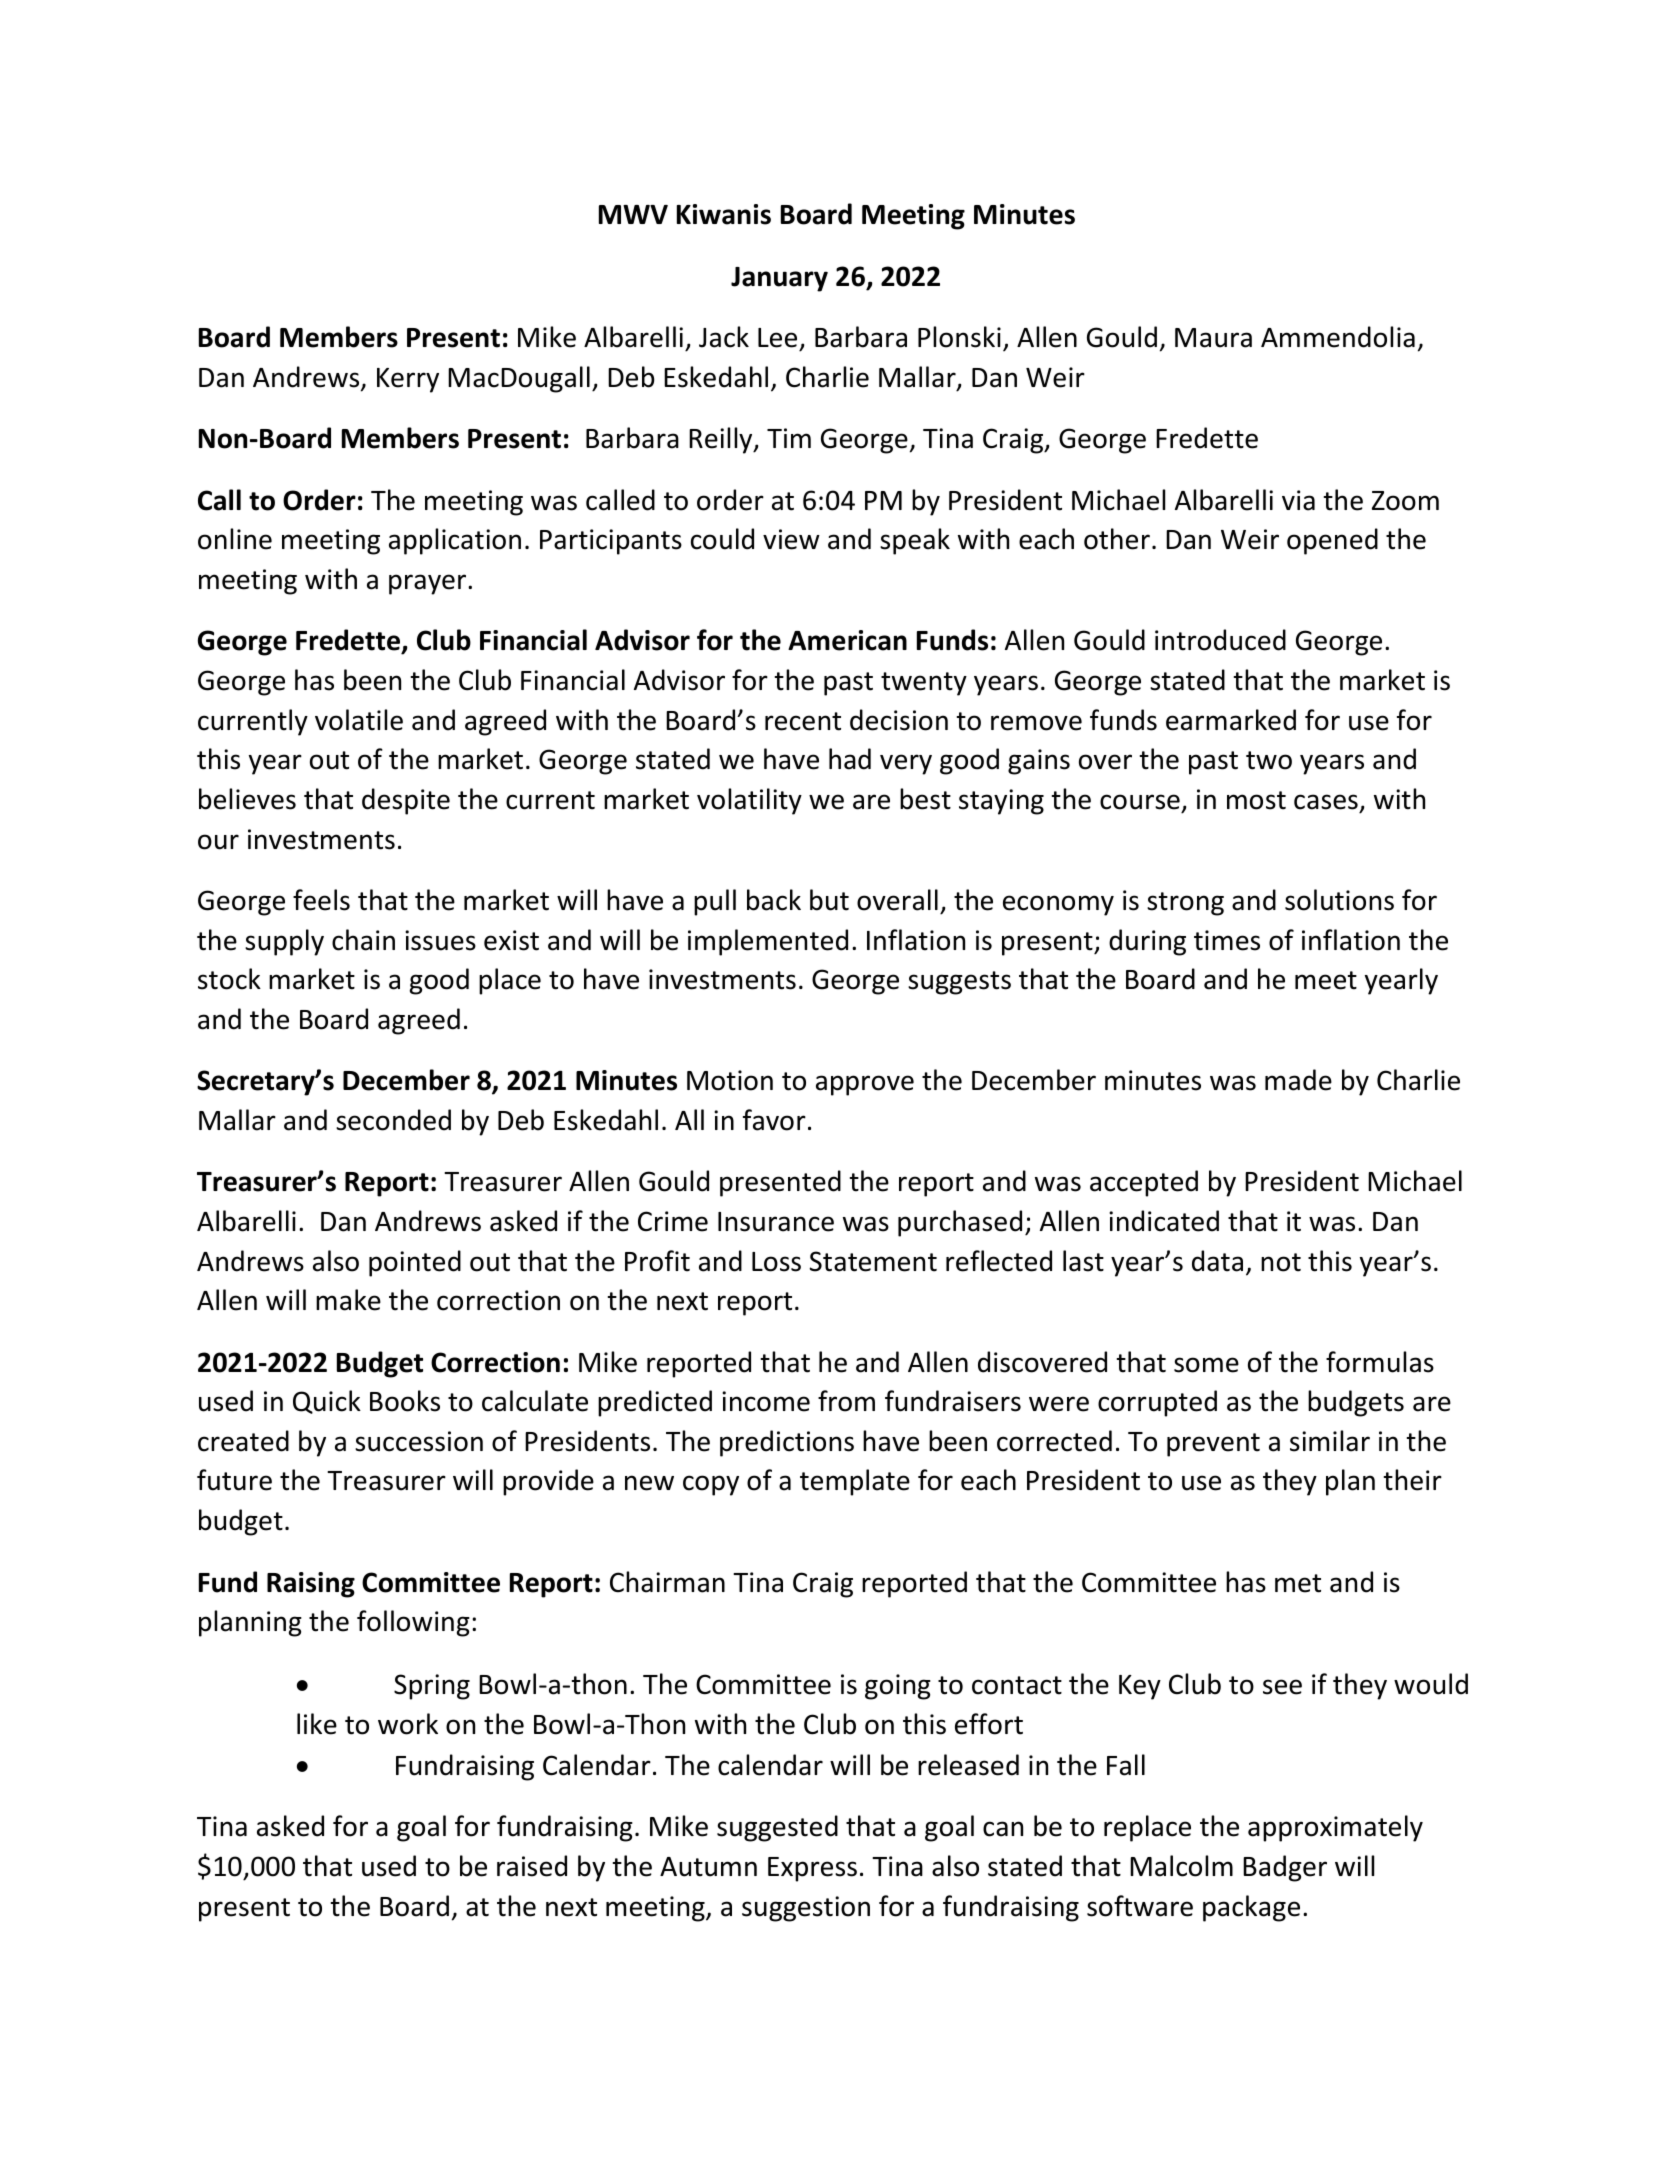 The width and height of the image is (1673, 2164). What do you see at coordinates (348, 1300) in the image?
I see `make` at bounding box center [348, 1300].
